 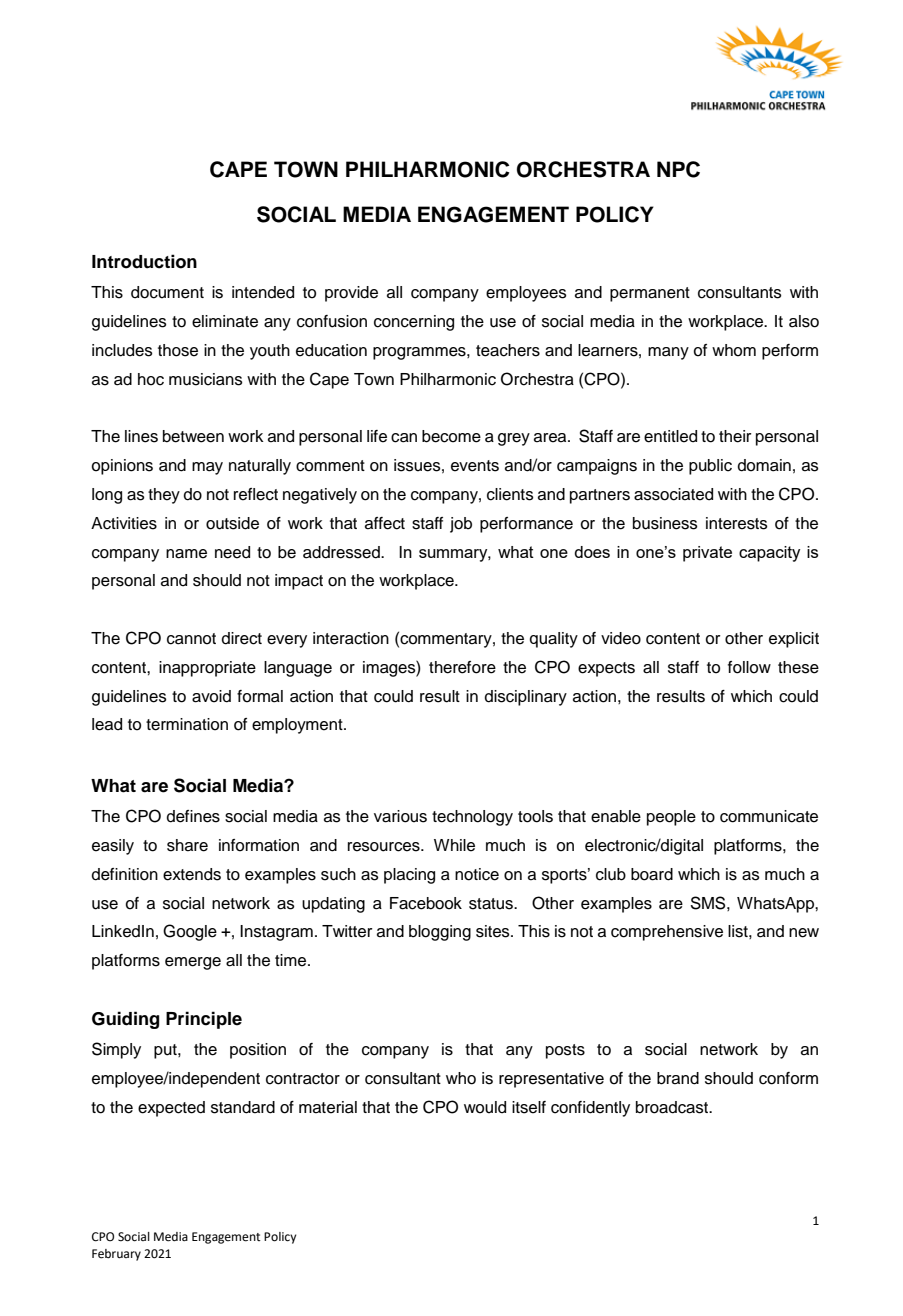 What do you see at coordinates (144, 261) in the screenshot?
I see `Introduction` at bounding box center [144, 261].
